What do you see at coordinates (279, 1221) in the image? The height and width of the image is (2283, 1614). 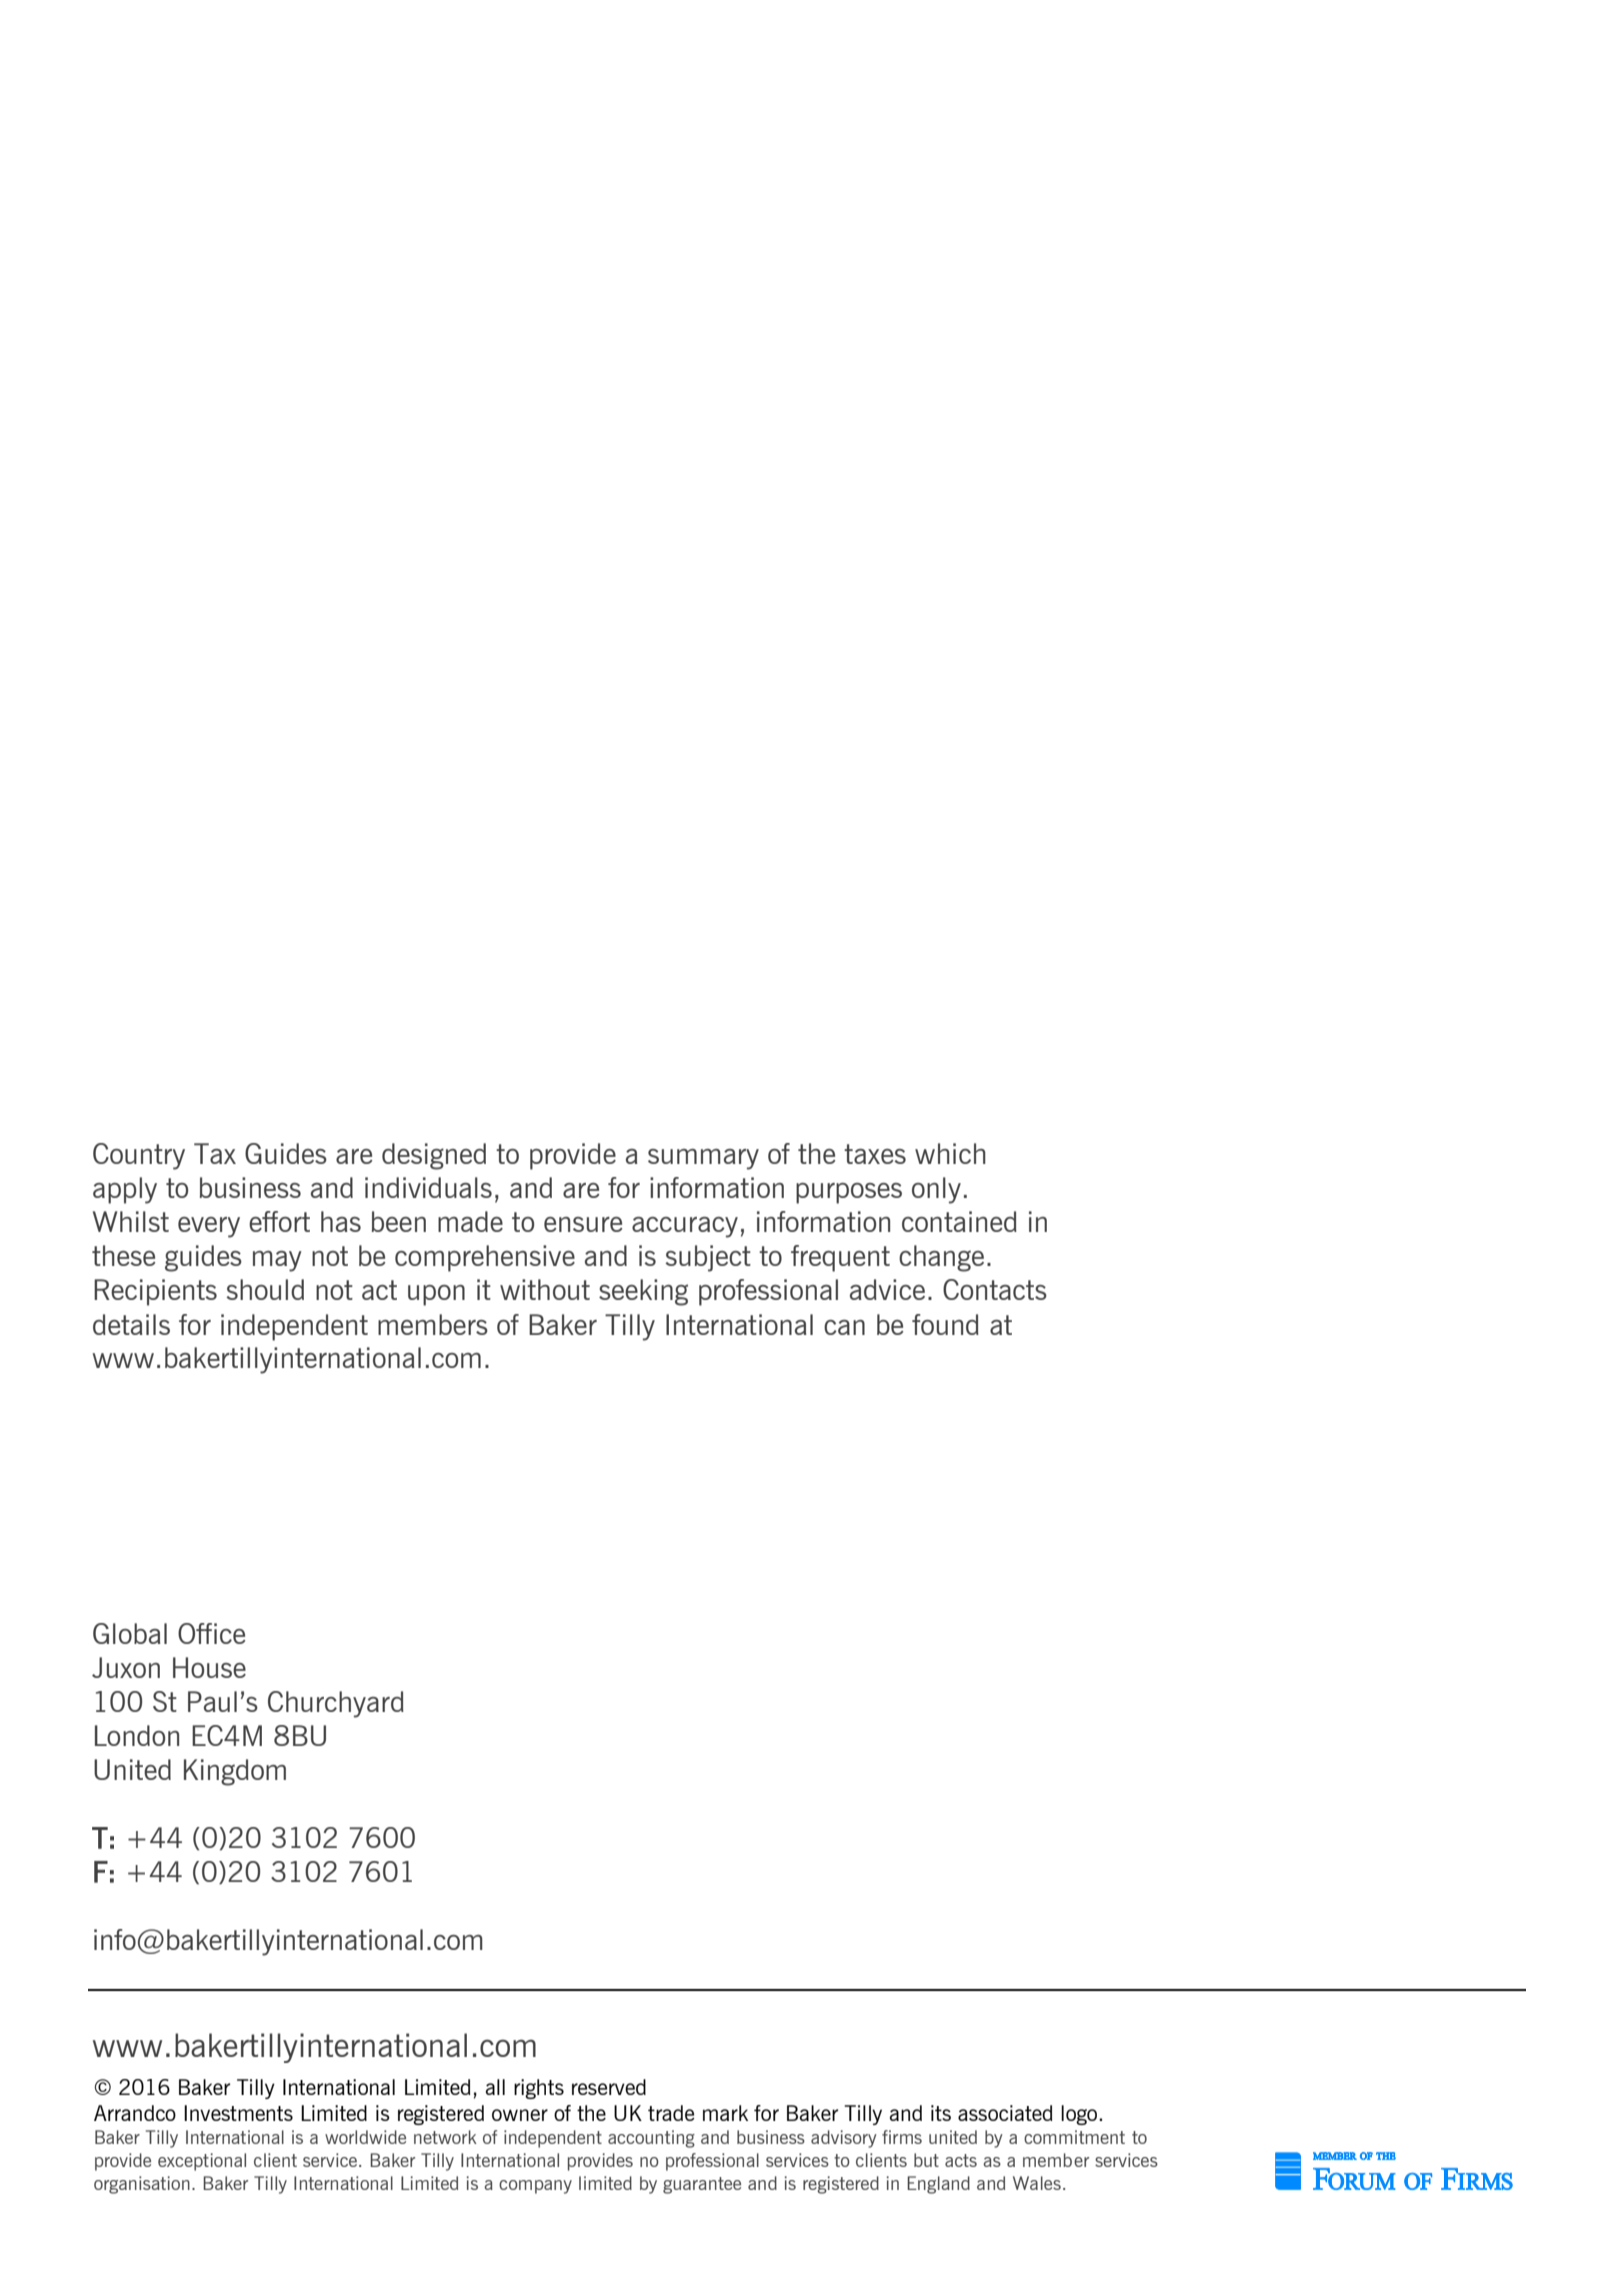 I see `effort` at bounding box center [279, 1221].
